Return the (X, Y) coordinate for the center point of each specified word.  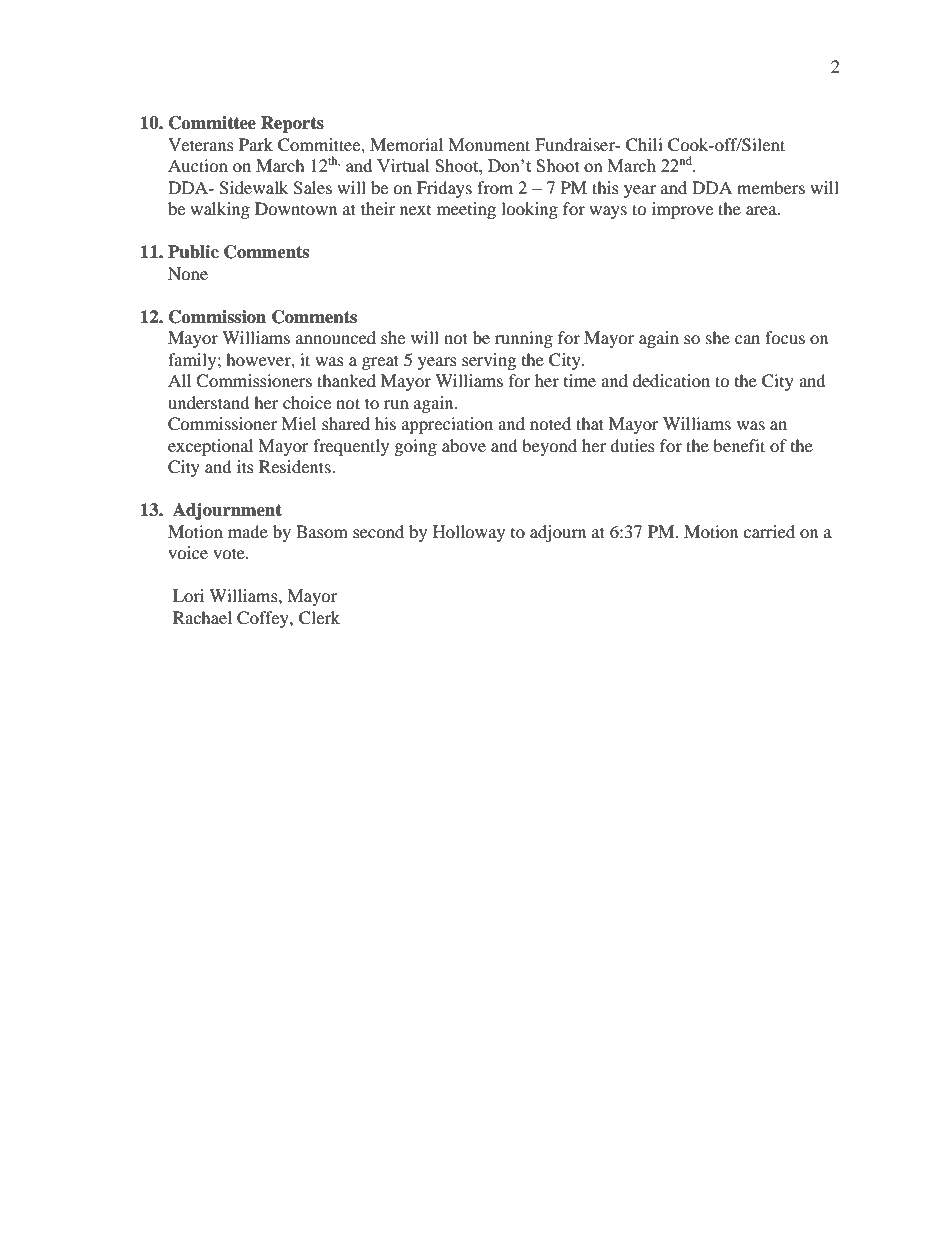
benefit (739, 445)
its (245, 466)
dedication (671, 380)
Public (193, 252)
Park (256, 144)
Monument (489, 144)
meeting (466, 210)
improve (682, 210)
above (464, 445)
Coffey (264, 619)
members (771, 187)
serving (489, 361)
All (179, 380)
